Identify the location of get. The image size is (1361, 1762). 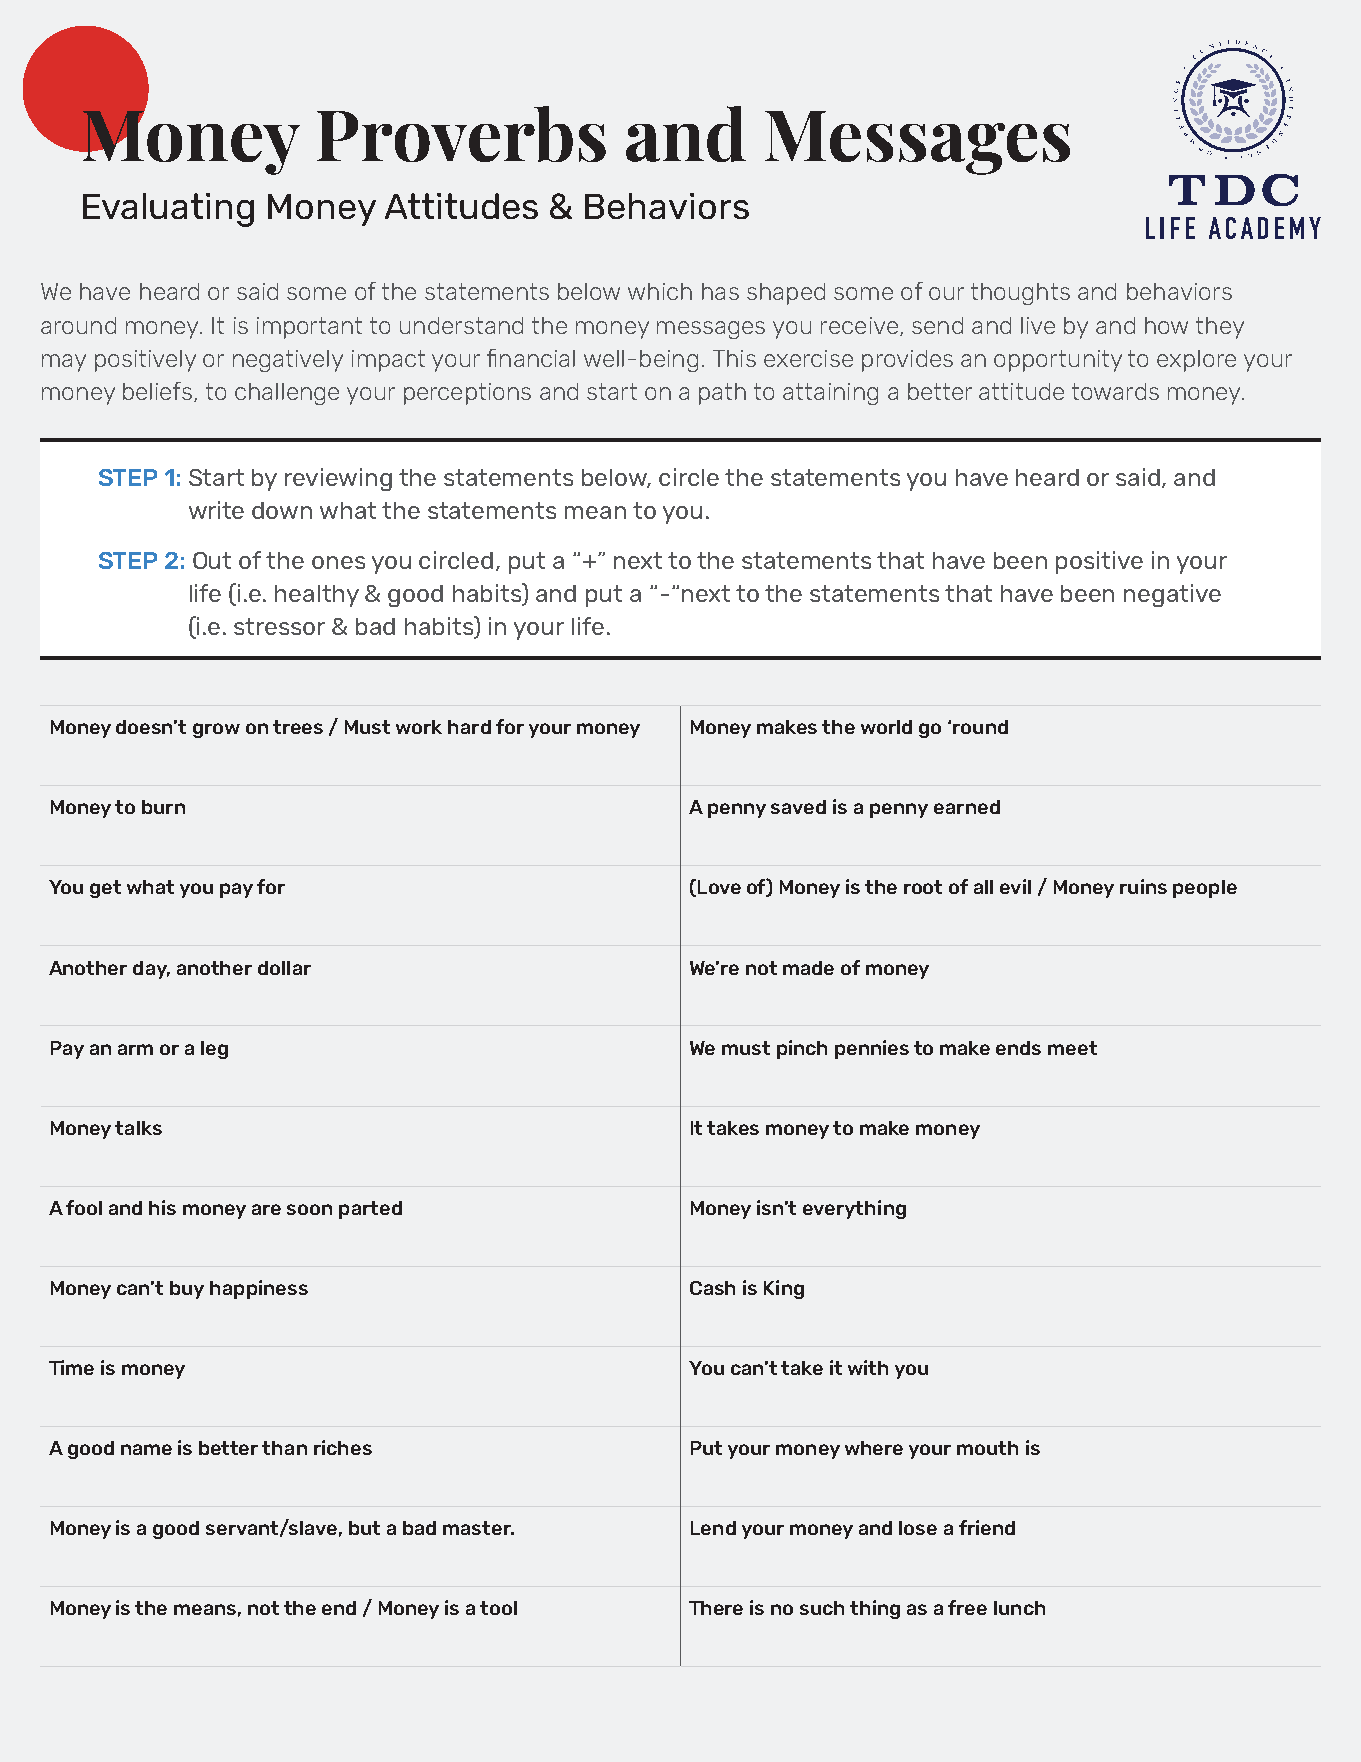
(105, 889).
